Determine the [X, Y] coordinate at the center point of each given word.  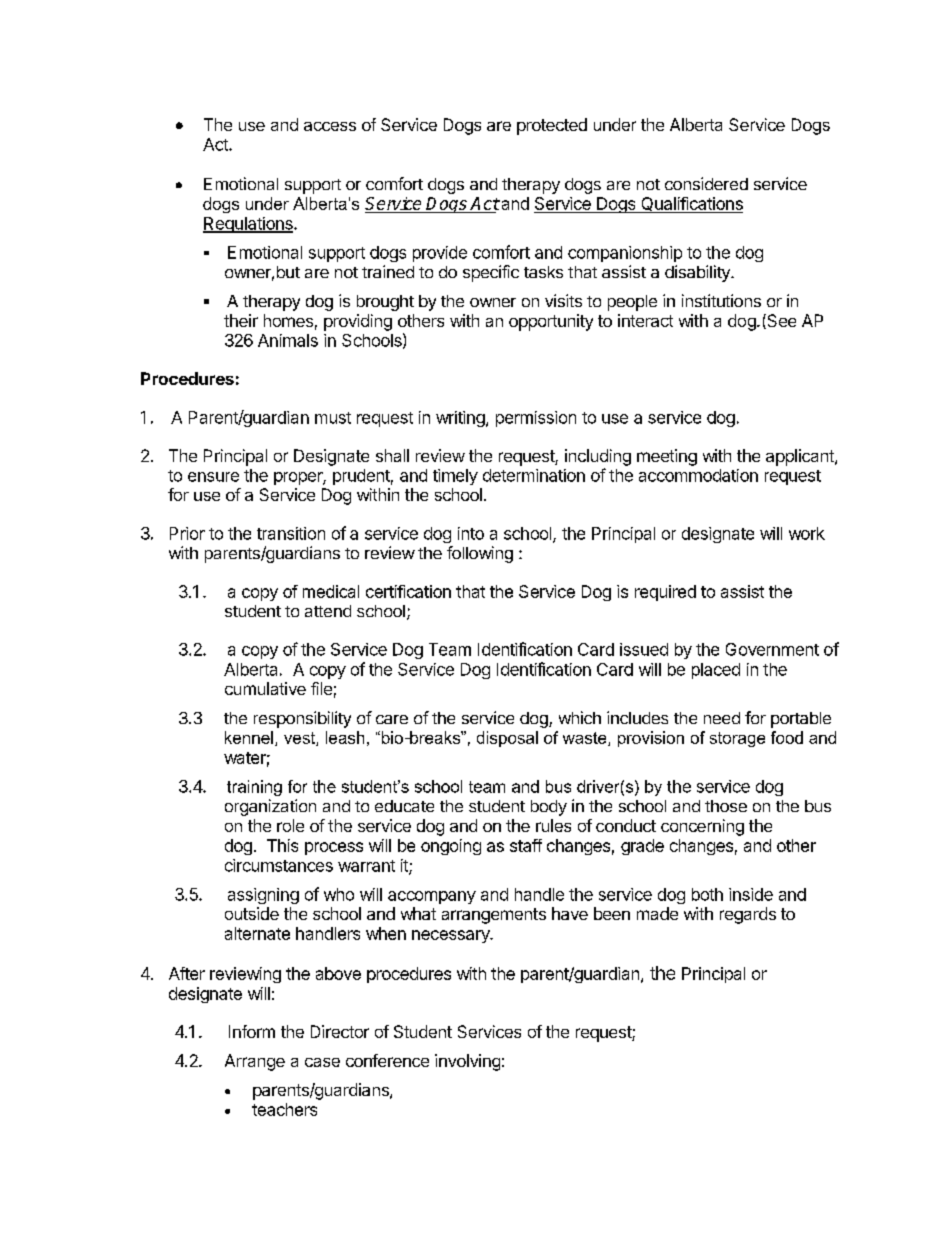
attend [328, 611]
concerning [702, 827]
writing [461, 419]
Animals [288, 340]
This [282, 845]
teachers [284, 1109]
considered [706, 183]
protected [552, 126]
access [330, 126]
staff [526, 845]
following [480, 554]
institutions [721, 300]
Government [772, 649]
